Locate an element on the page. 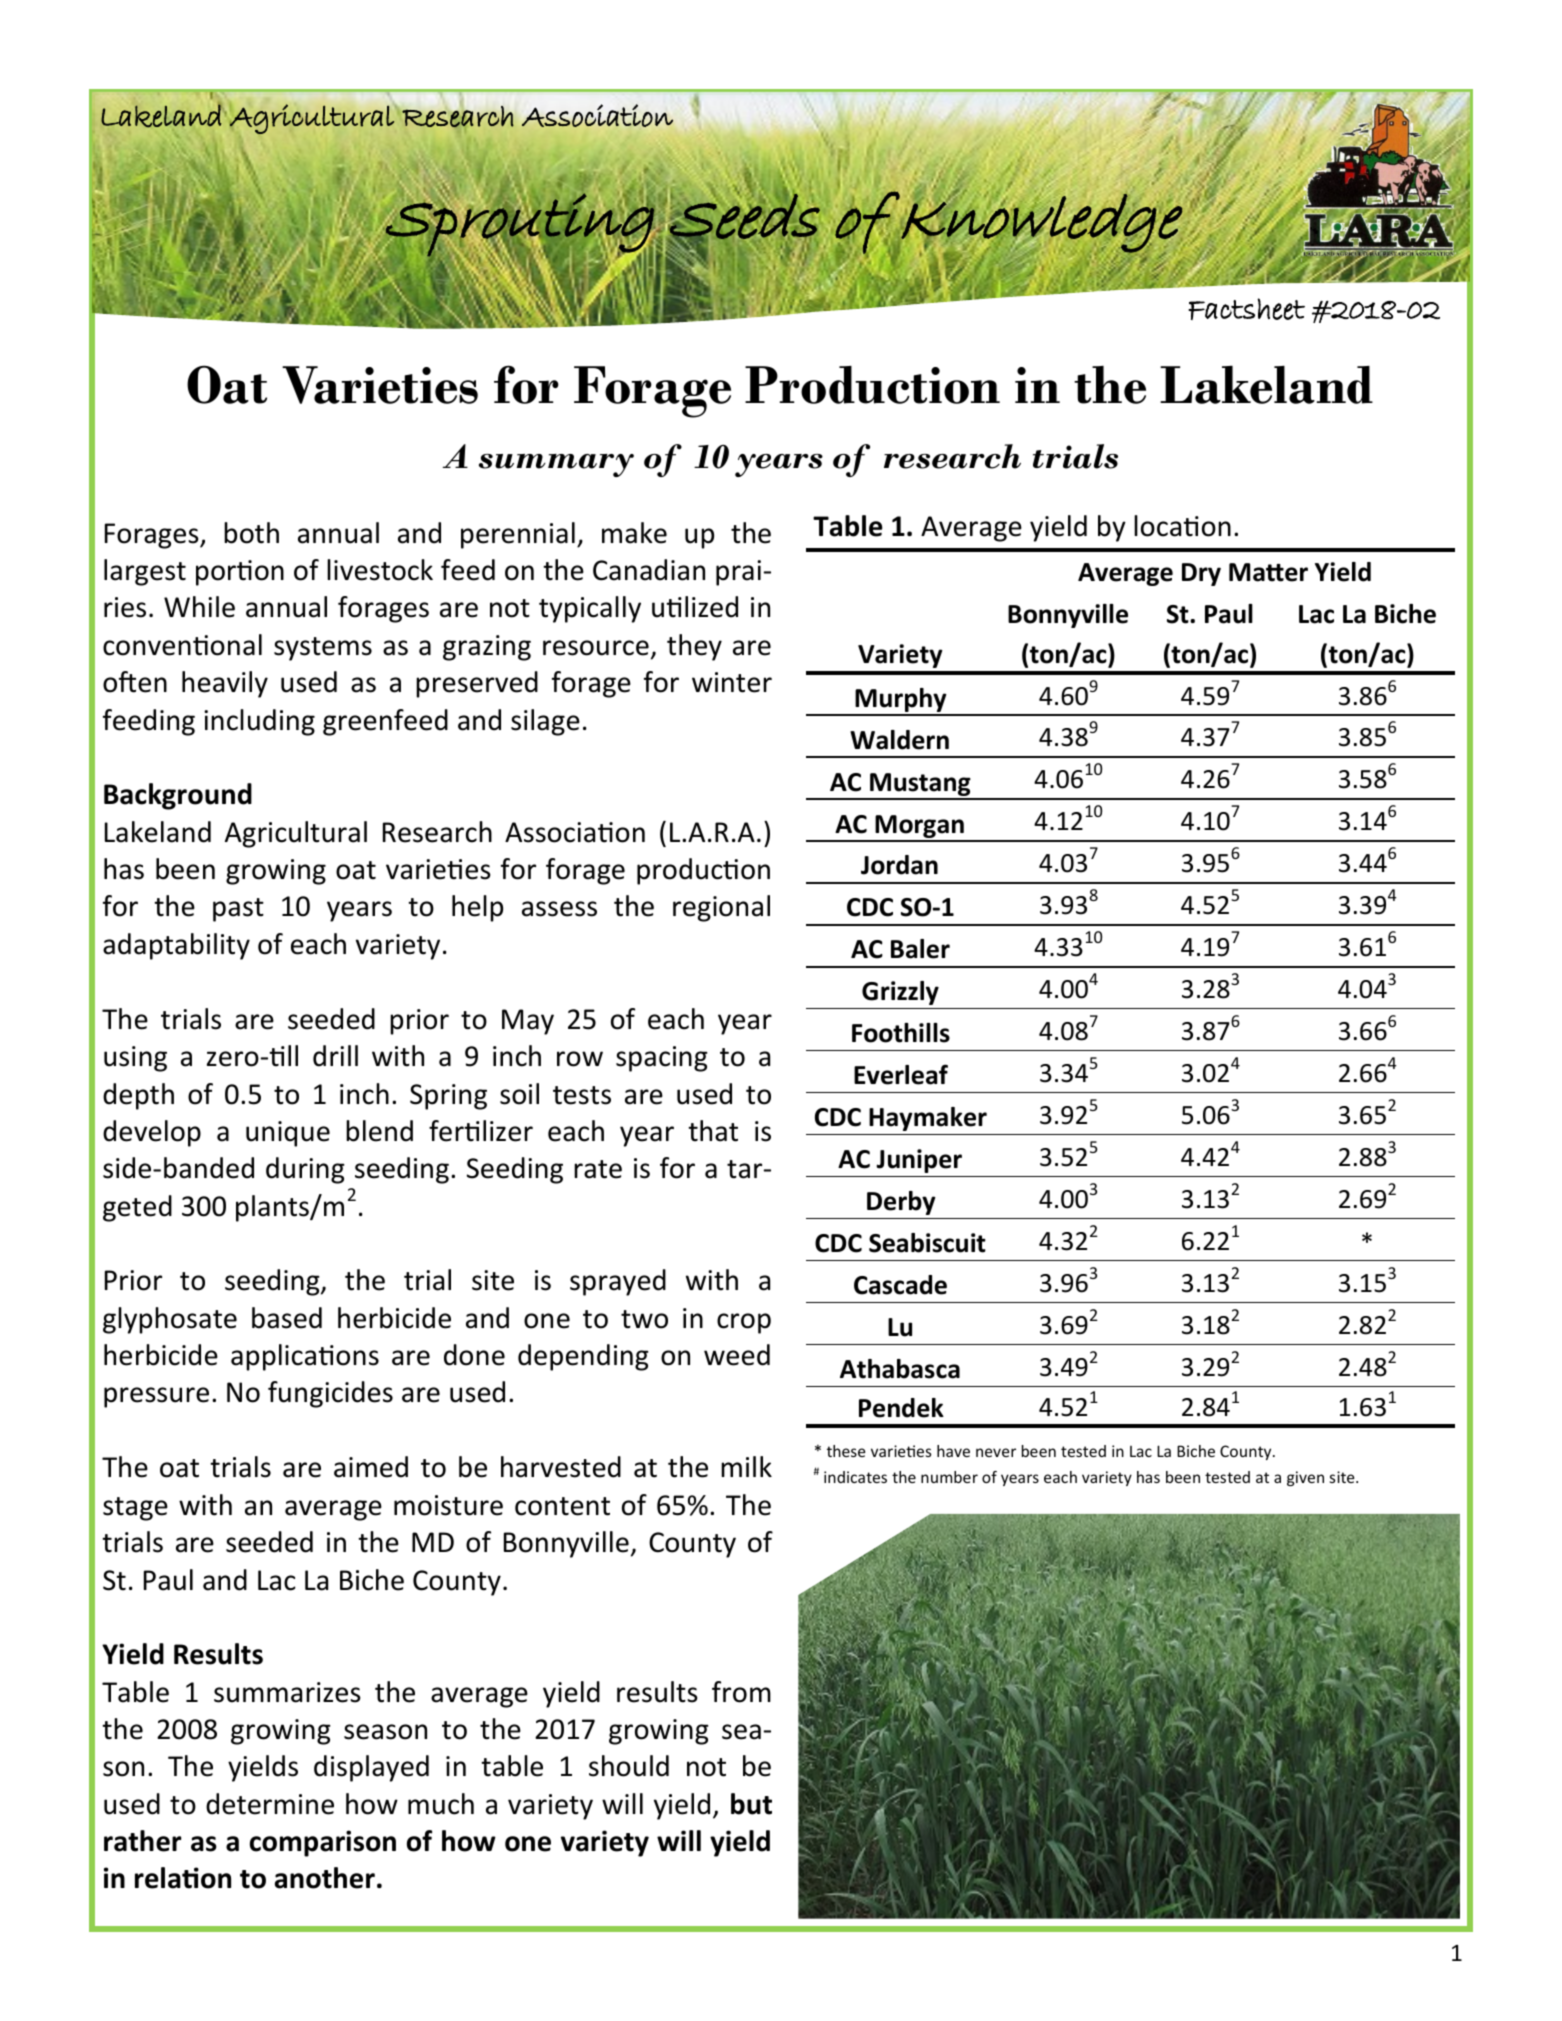 This document has width=1562, height=2021. Dry is located at coordinates (1201, 574).
